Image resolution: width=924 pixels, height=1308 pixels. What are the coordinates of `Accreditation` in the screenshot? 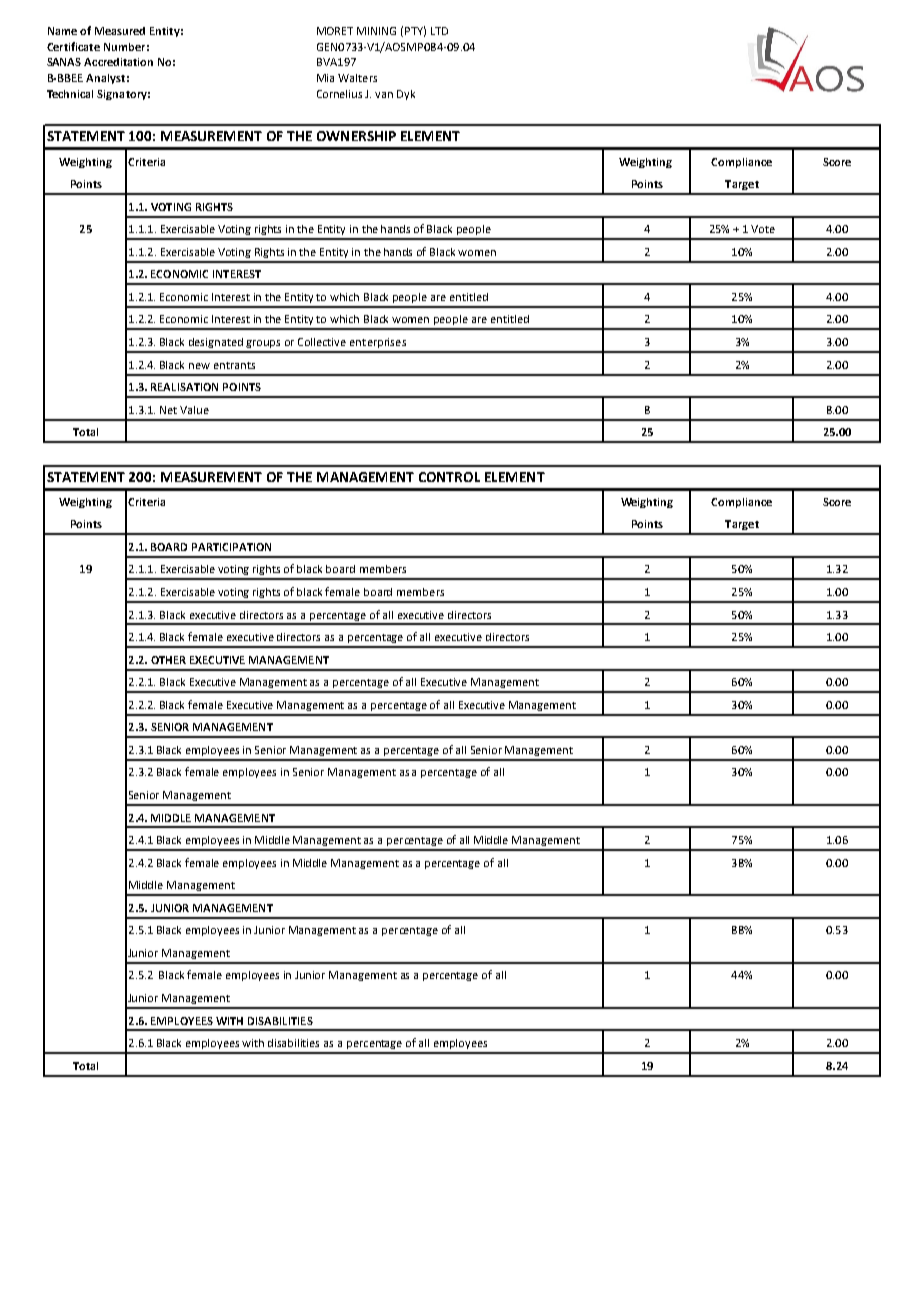 It's located at (118, 62).
